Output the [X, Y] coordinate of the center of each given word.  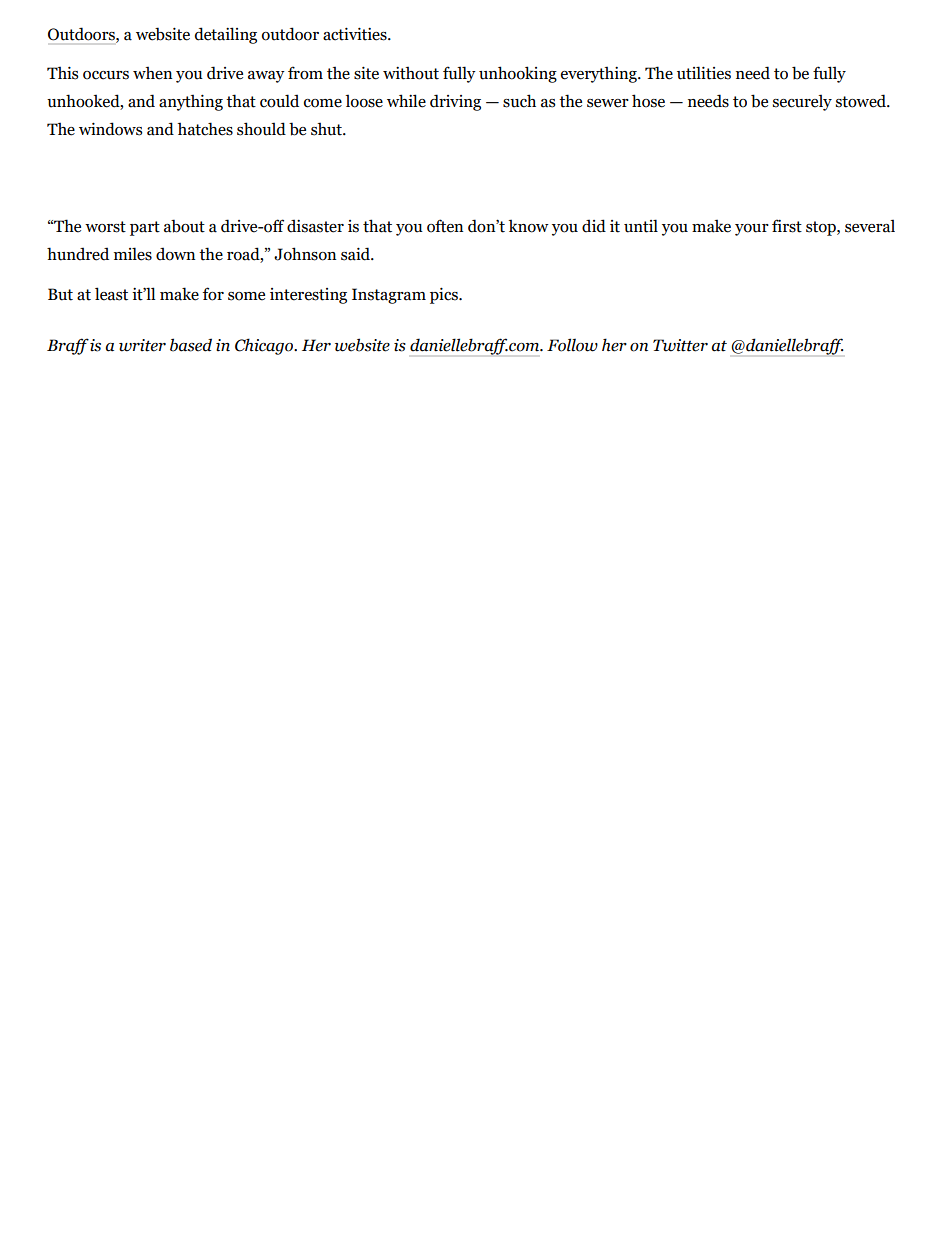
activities [356, 34]
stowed [862, 101]
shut [328, 129]
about [184, 226]
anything [191, 102]
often [445, 226]
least [111, 294]
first [787, 226]
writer [142, 345]
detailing [226, 35]
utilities [704, 73]
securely [802, 102]
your [752, 230]
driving [455, 102]
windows [110, 129]
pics [445, 295]
